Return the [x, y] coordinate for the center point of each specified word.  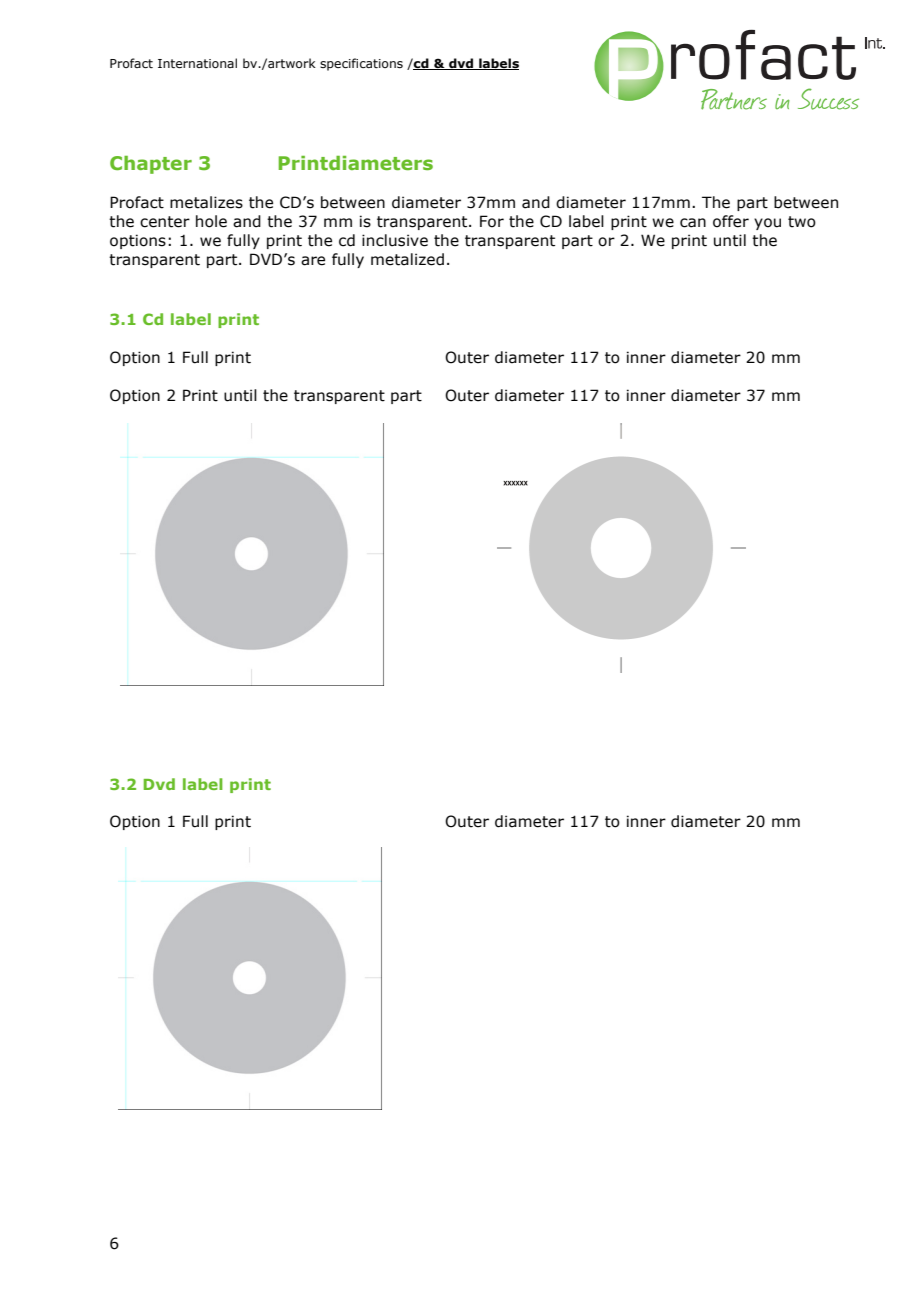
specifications [361, 64]
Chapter [151, 165]
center [165, 222]
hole [211, 221]
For [492, 221]
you [767, 224]
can [693, 223]
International [197, 63]
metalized [407, 259]
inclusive [395, 240]
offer [731, 221]
